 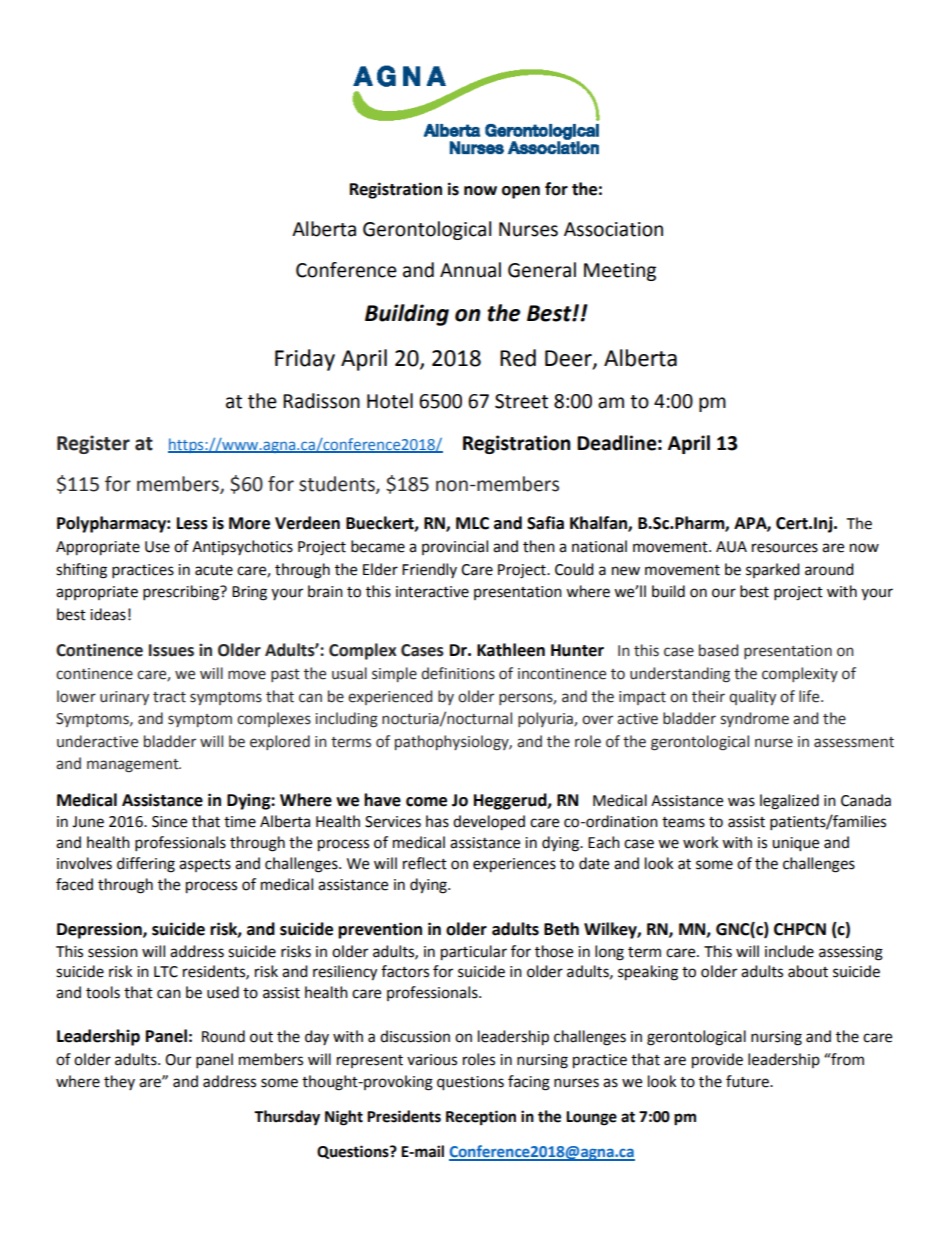 I want to click on developed, so click(x=489, y=823).
